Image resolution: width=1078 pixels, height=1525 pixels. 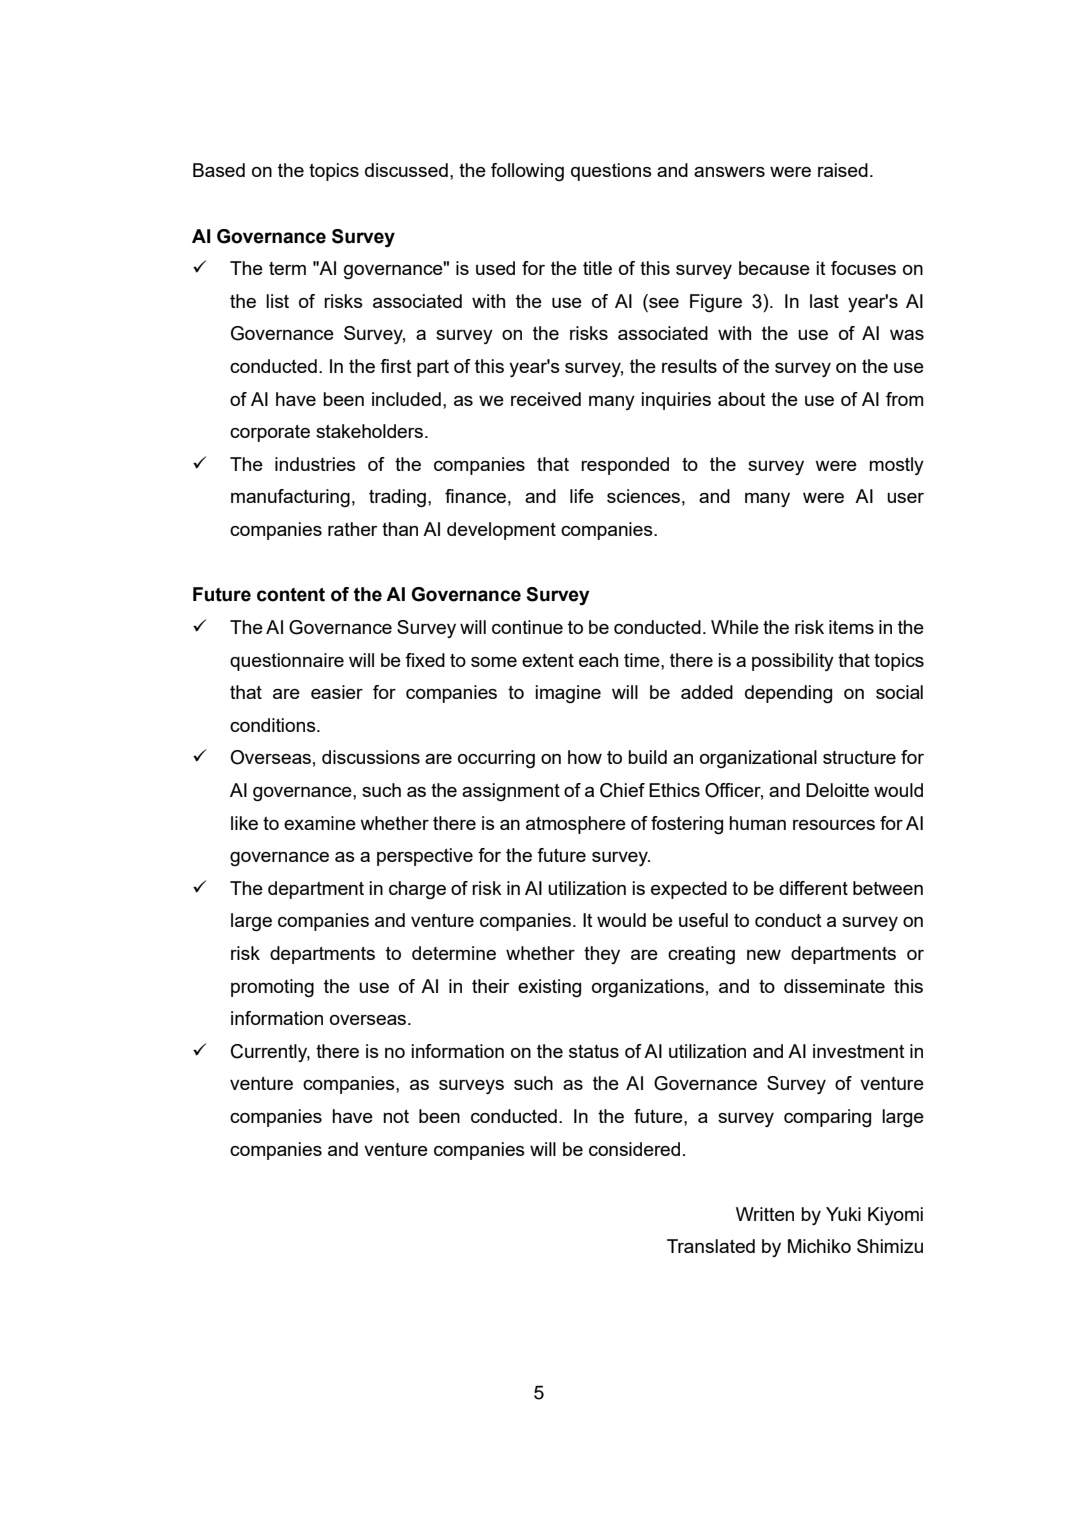 I want to click on raised, so click(x=843, y=170).
